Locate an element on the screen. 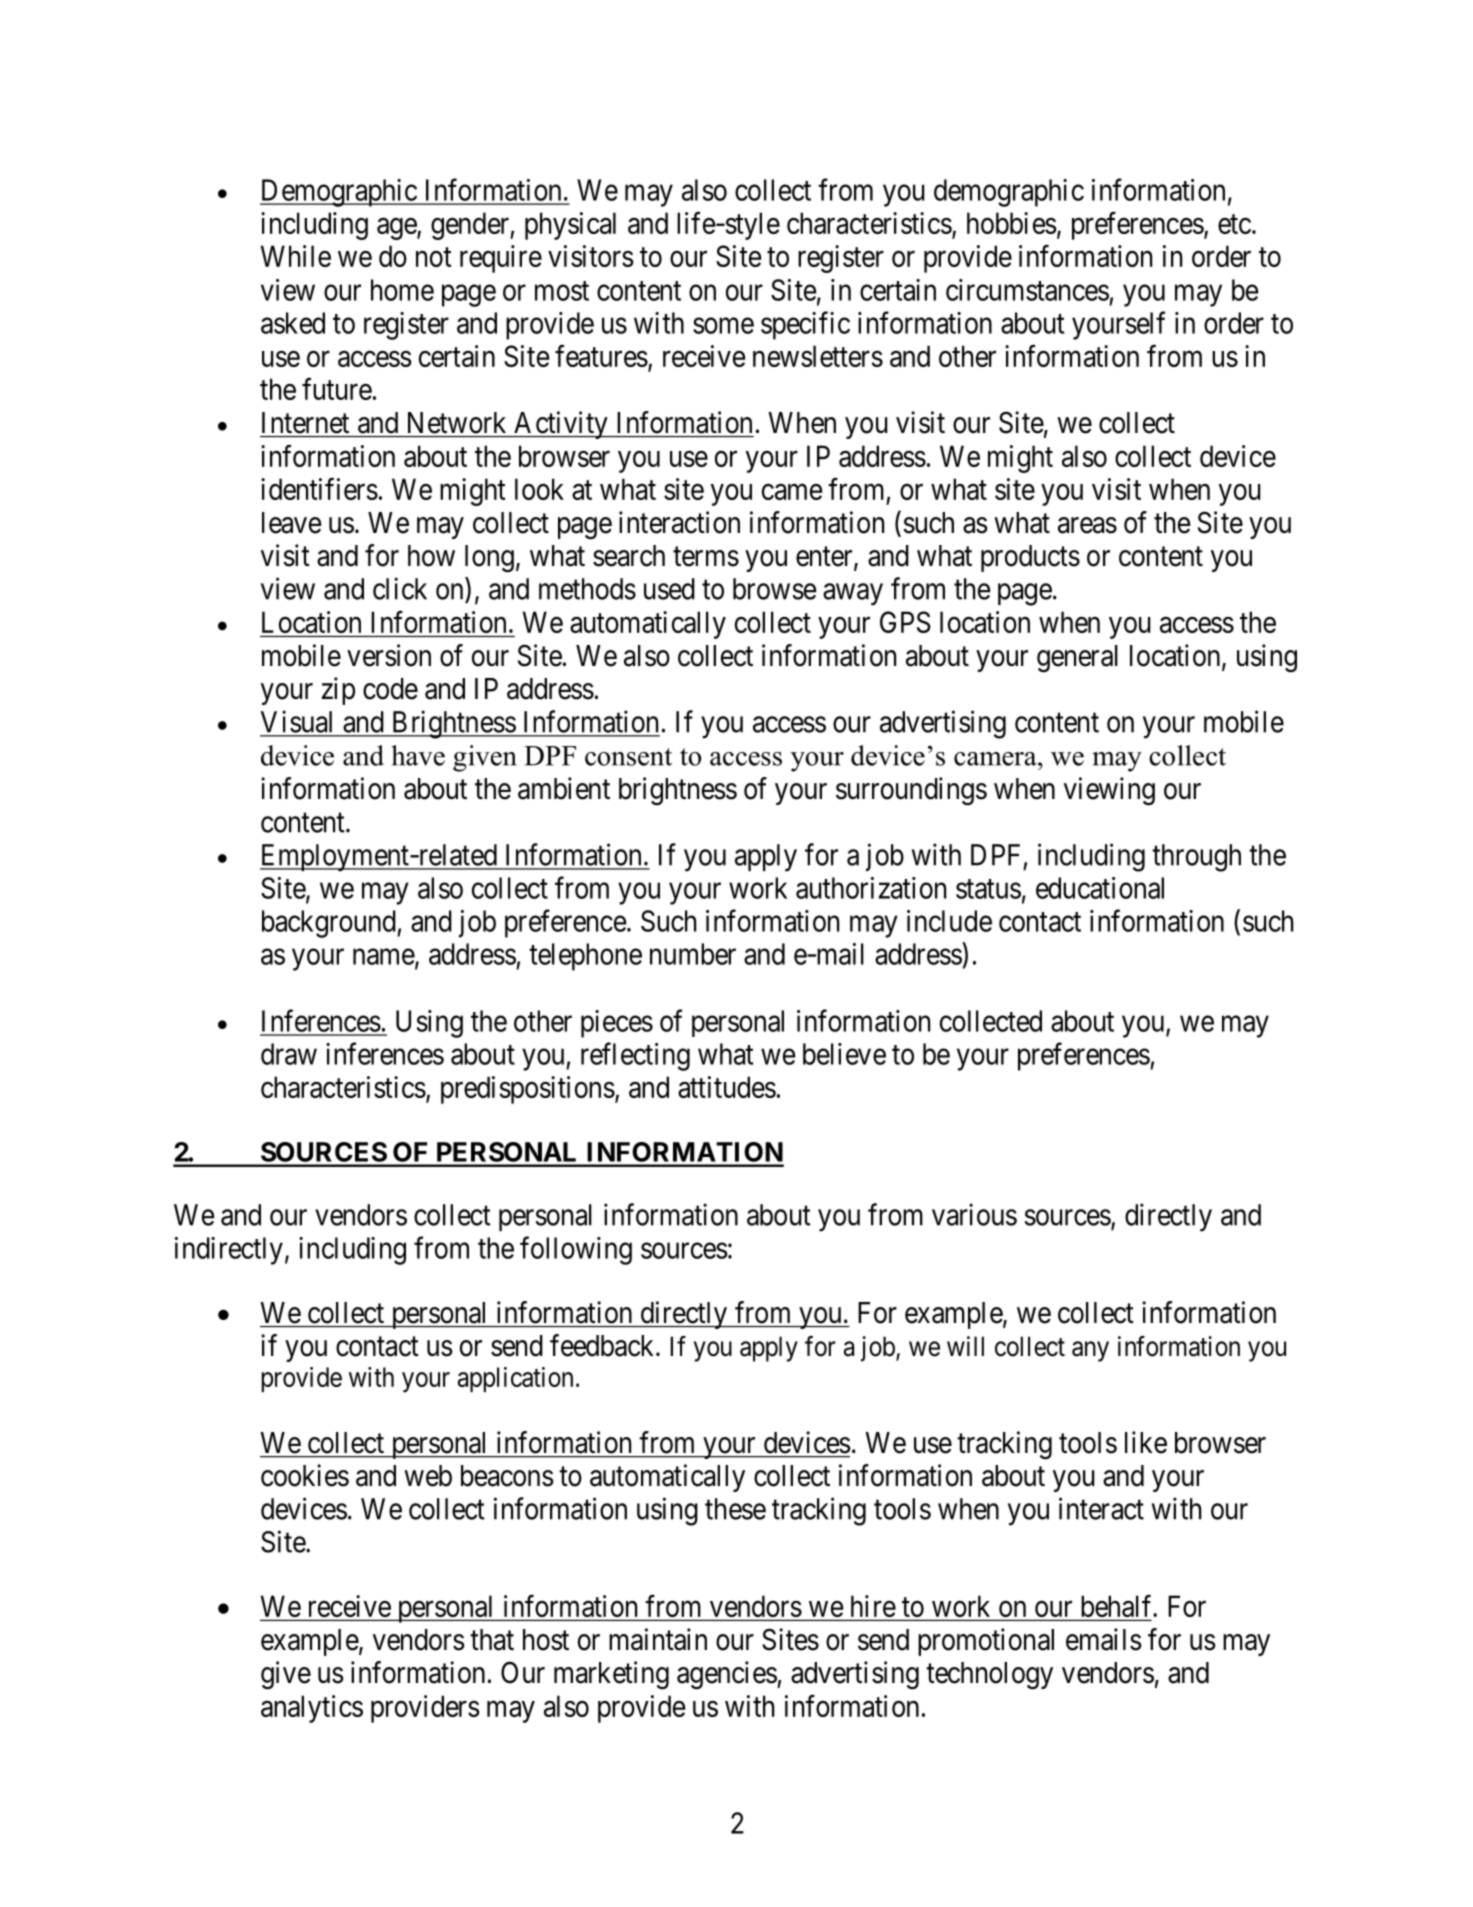  feedback is located at coordinates (603, 1345).
